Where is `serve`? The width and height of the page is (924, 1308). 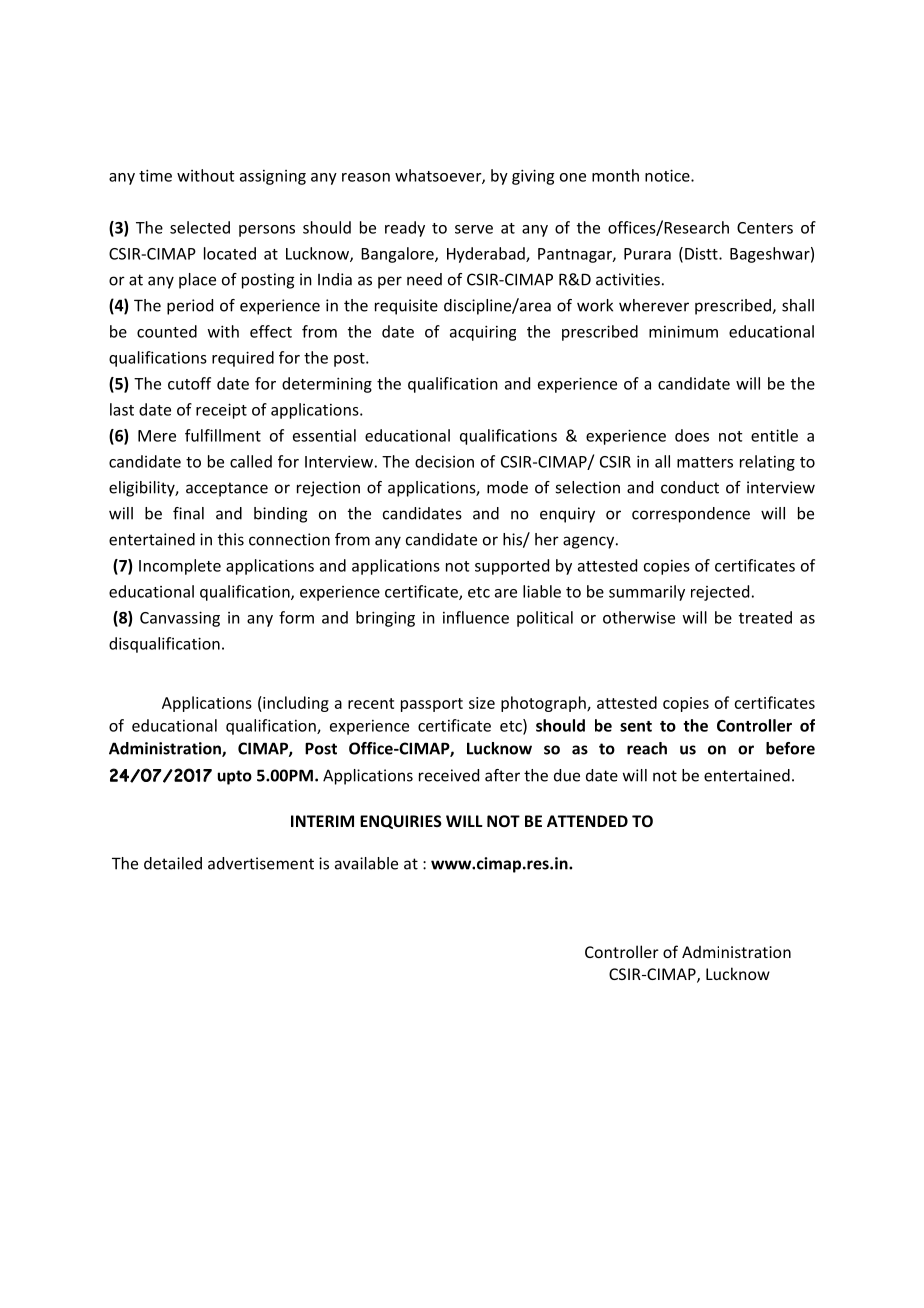 serve is located at coordinates (474, 229).
